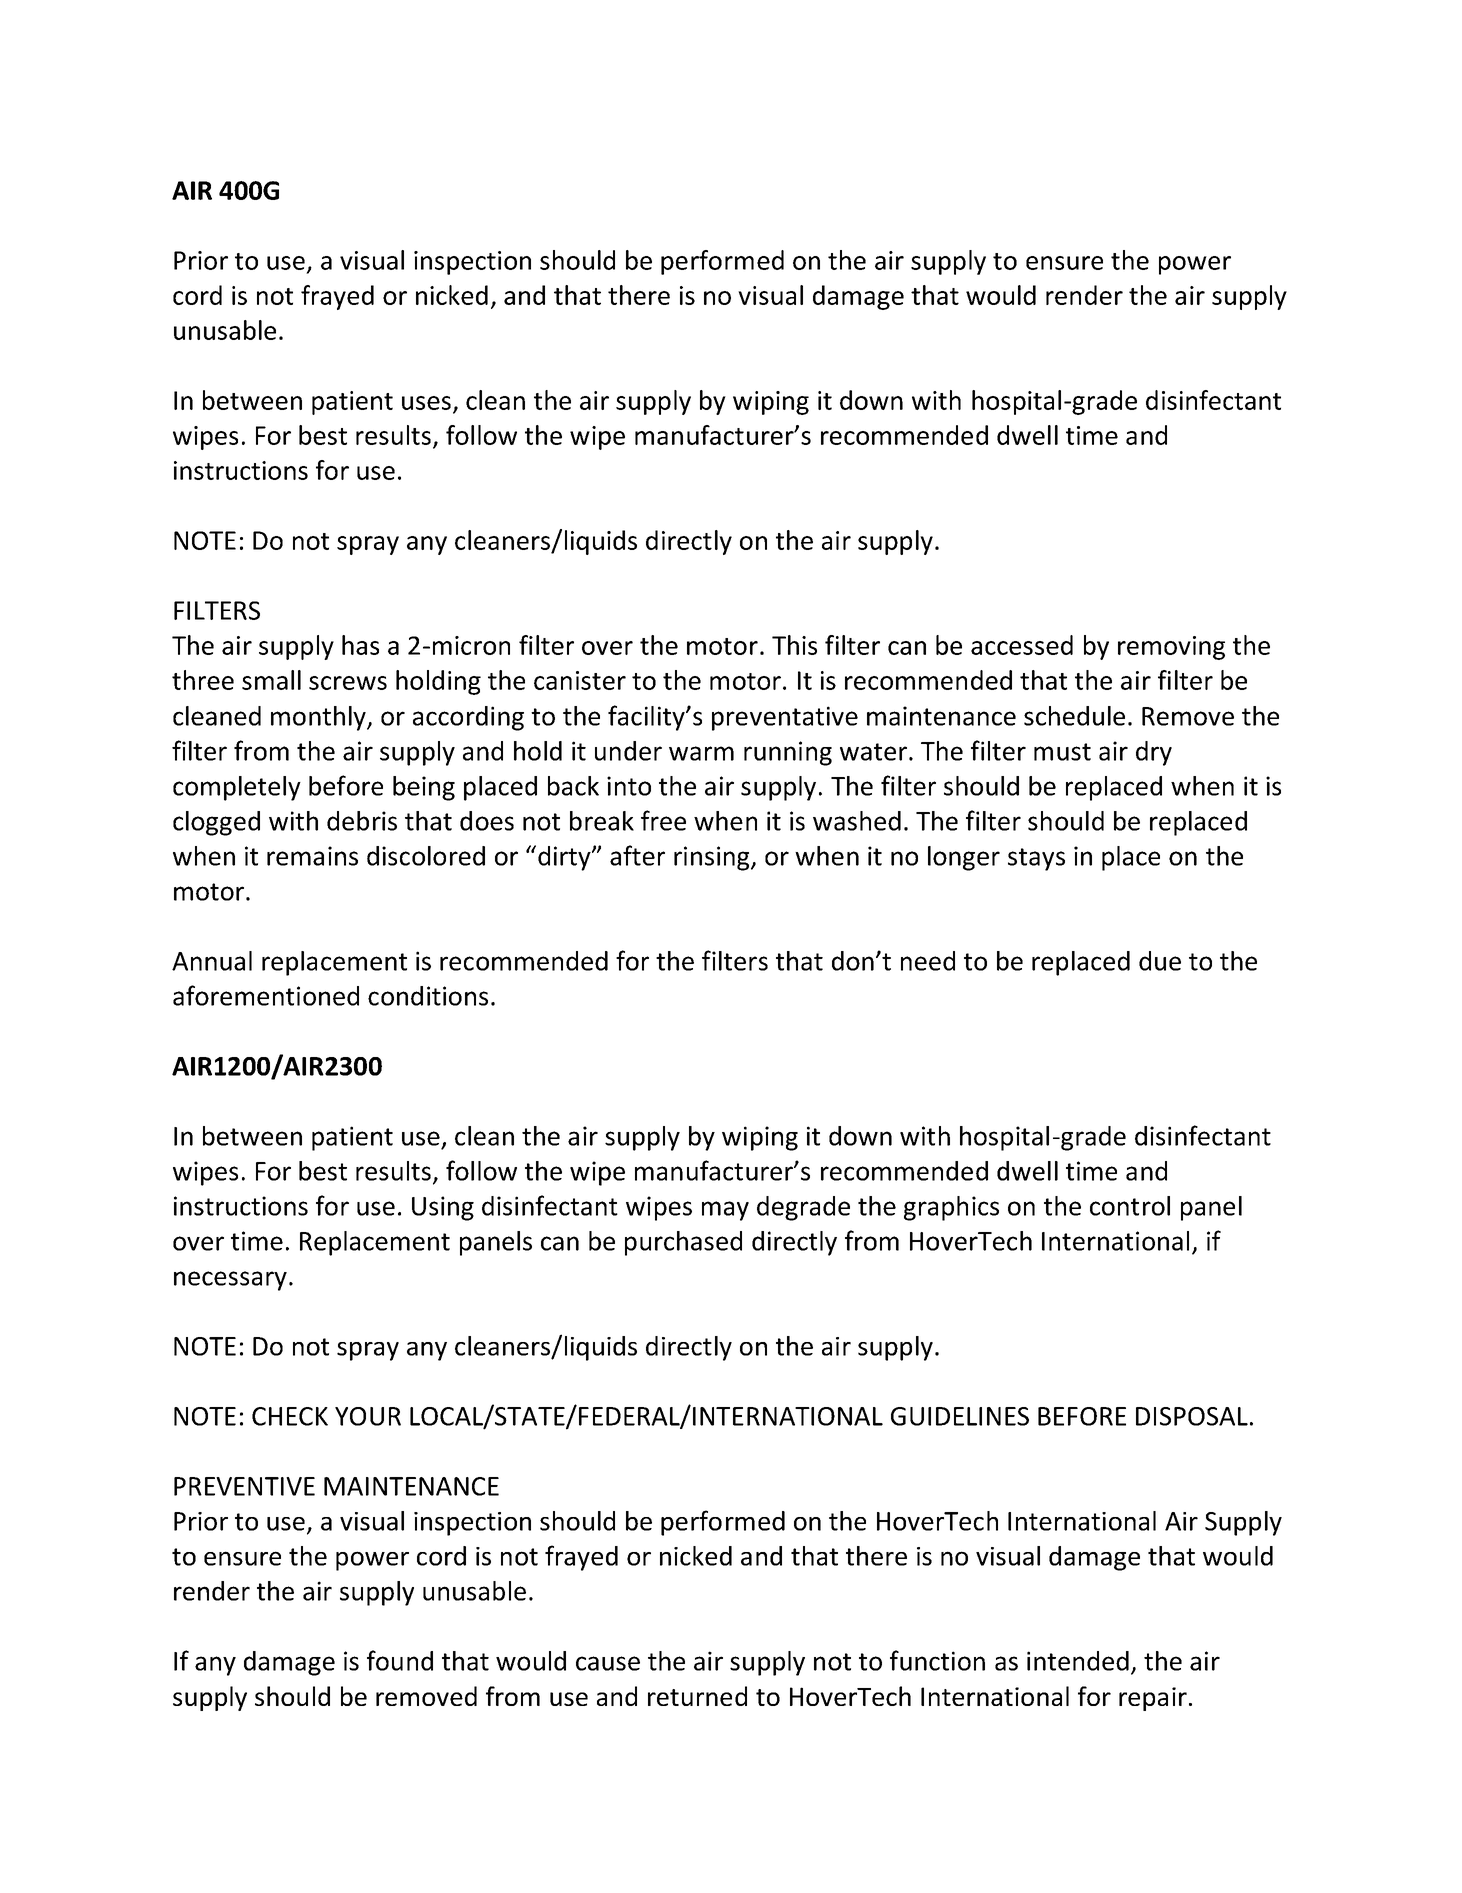  Describe the element at coordinates (266, 995) in the page. I see `aforementioned` at that location.
